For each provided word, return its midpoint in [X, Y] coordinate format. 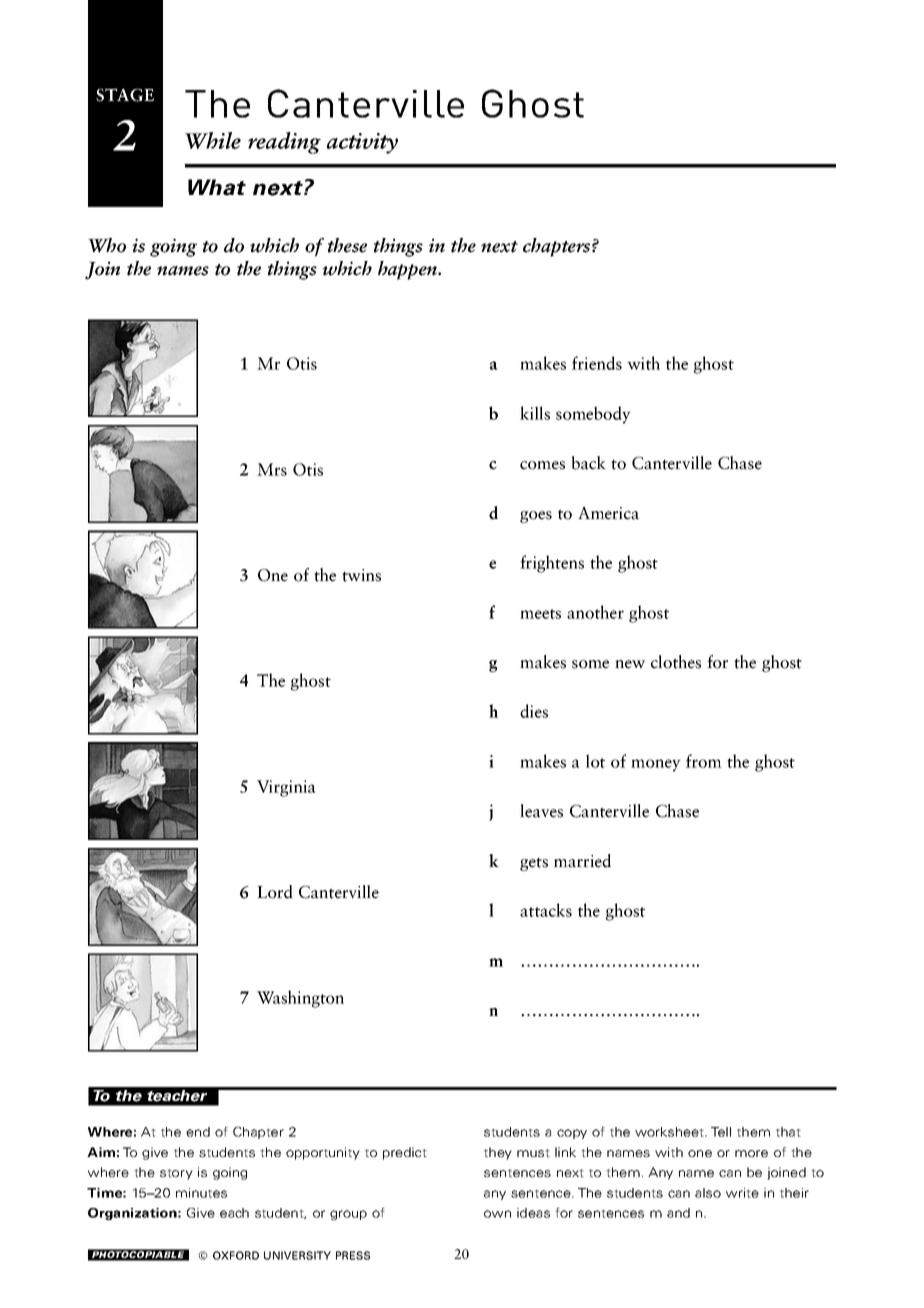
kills [535, 413]
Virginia [286, 788]
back [589, 463]
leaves [541, 811]
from [704, 761]
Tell [721, 1132]
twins [361, 575]
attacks [546, 910]
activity [362, 143]
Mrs [272, 469]
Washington [300, 999]
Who [107, 245]
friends [597, 363]
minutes [201, 1193]
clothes [676, 662]
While [213, 140]
